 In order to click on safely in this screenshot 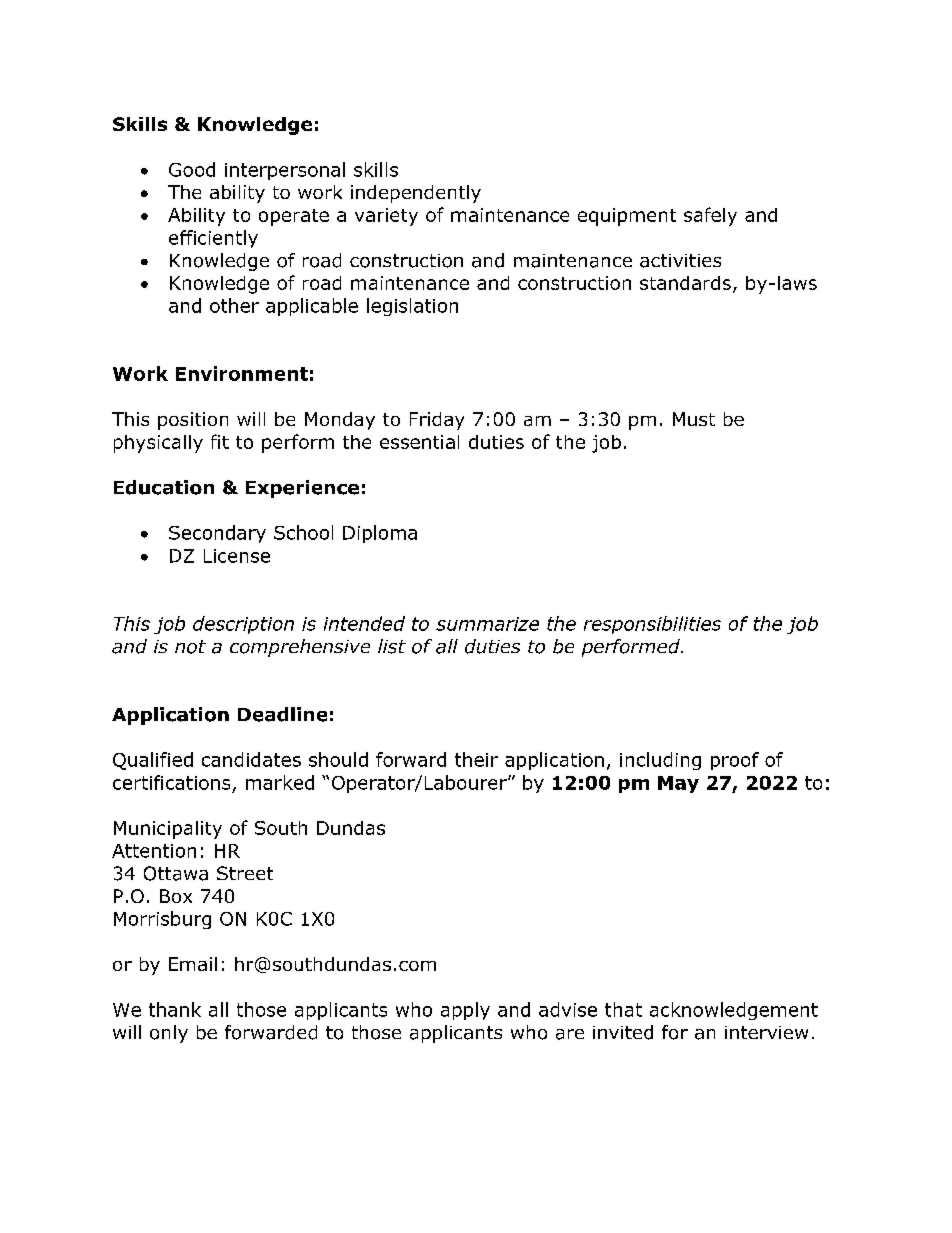, I will do `click(710, 216)`.
